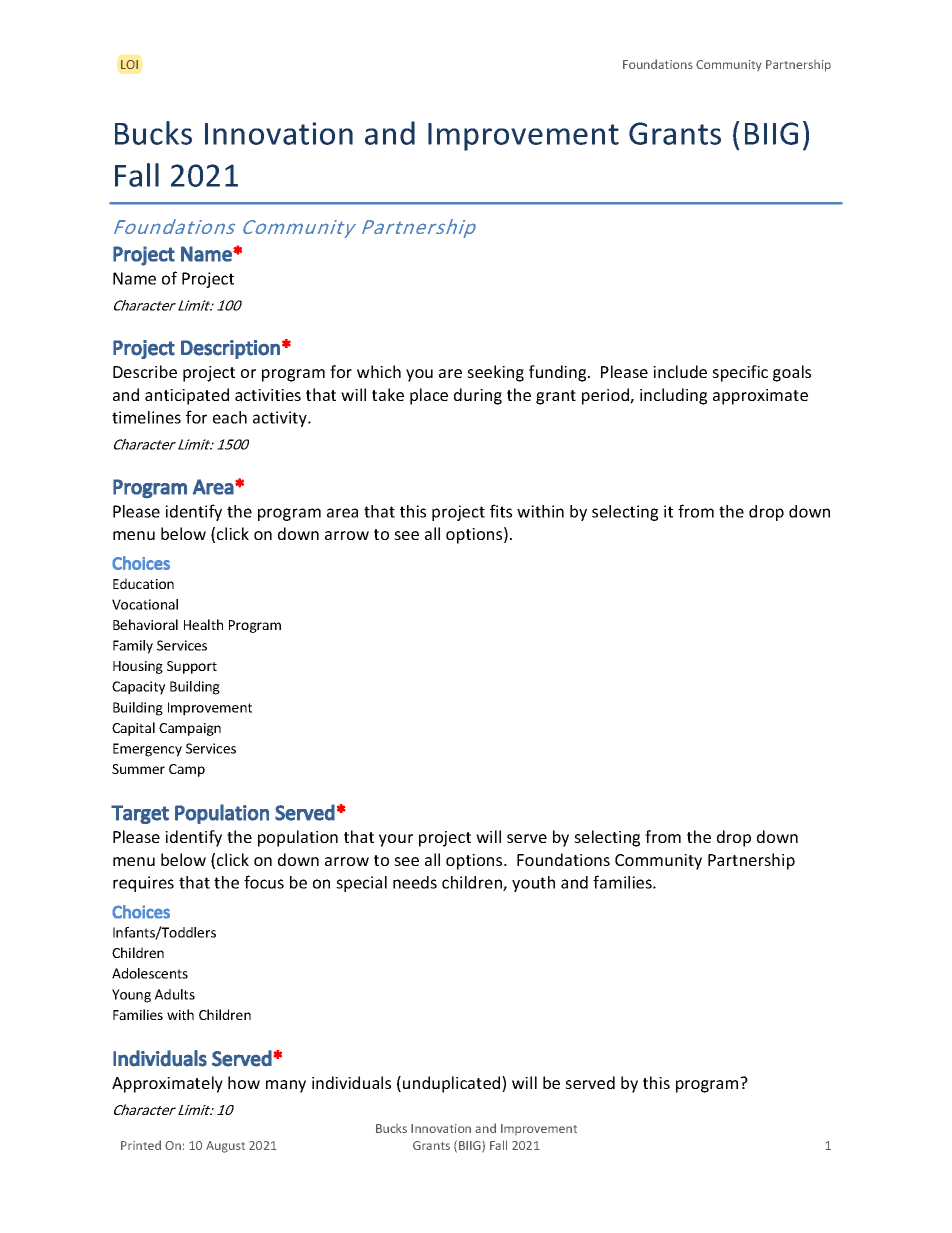 The image size is (952, 1233). I want to click on seeking, so click(495, 373).
